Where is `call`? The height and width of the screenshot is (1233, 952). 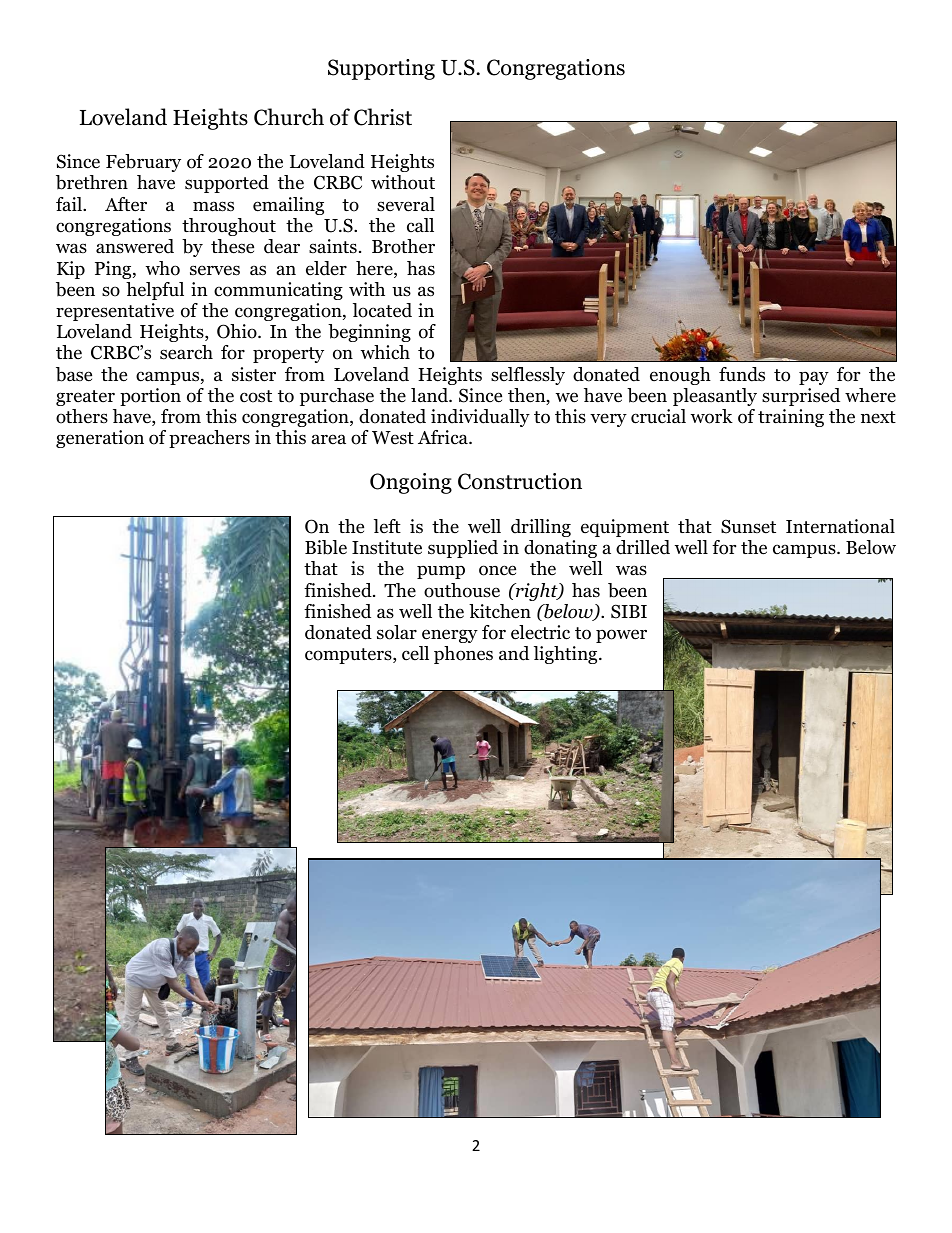 call is located at coordinates (420, 225).
